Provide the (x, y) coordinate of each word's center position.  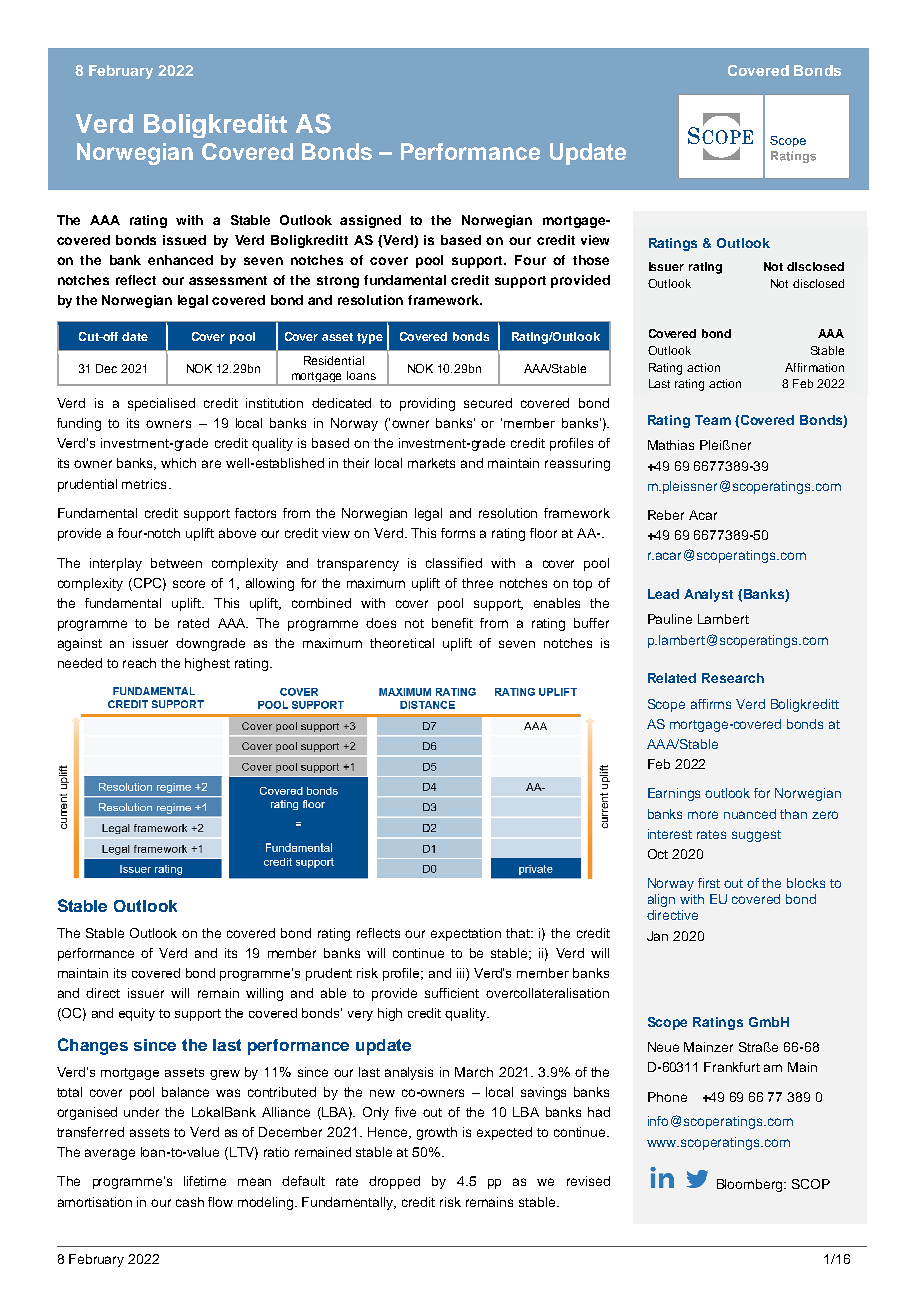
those (591, 260)
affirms (711, 704)
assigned (370, 221)
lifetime (205, 1181)
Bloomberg (751, 1185)
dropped (394, 1182)
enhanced (180, 260)
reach (139, 663)
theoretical (402, 643)
